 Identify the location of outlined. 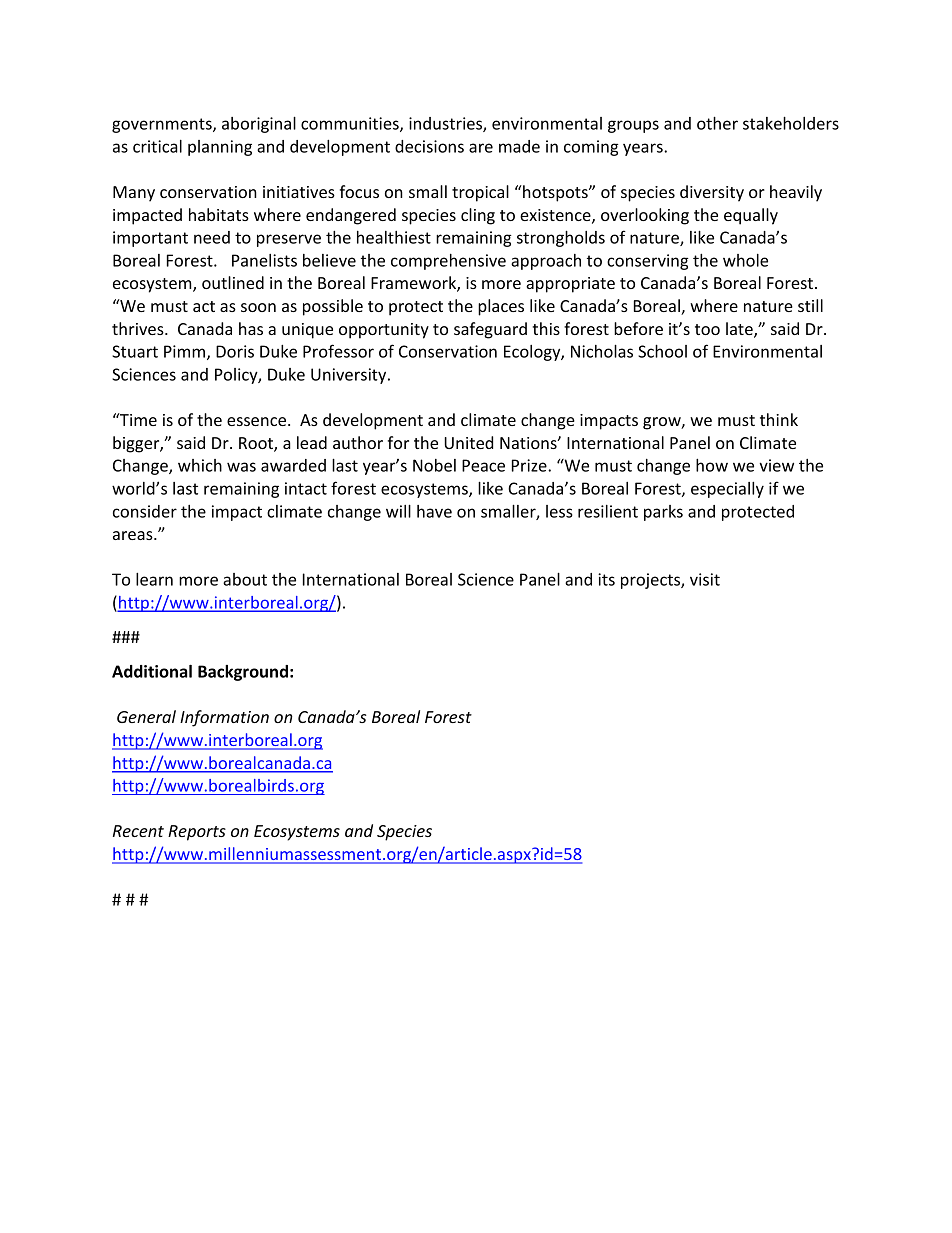
(233, 282).
